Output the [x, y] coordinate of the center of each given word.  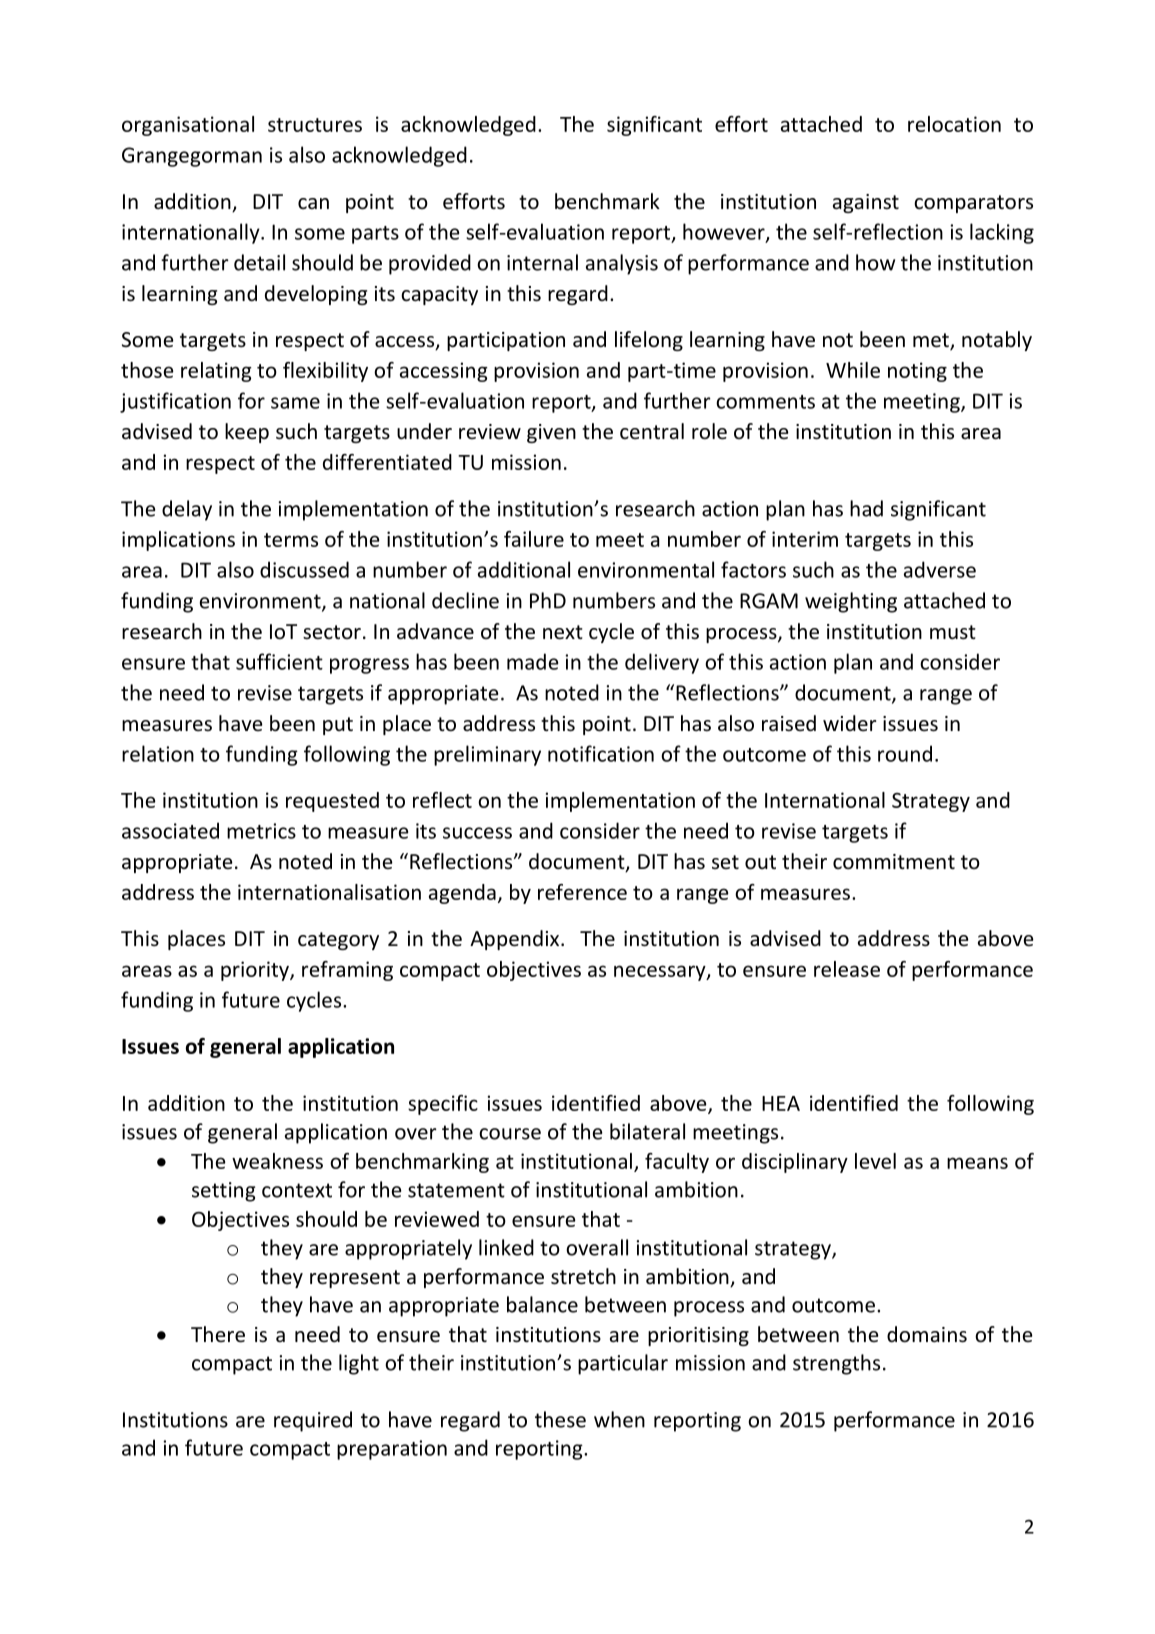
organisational [188, 126]
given [551, 433]
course [510, 1134]
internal [542, 262]
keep [247, 433]
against [866, 203]
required [313, 1421]
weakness [277, 1161]
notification [601, 753]
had [866, 508]
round [905, 753]
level [875, 1161]
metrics [261, 831]
